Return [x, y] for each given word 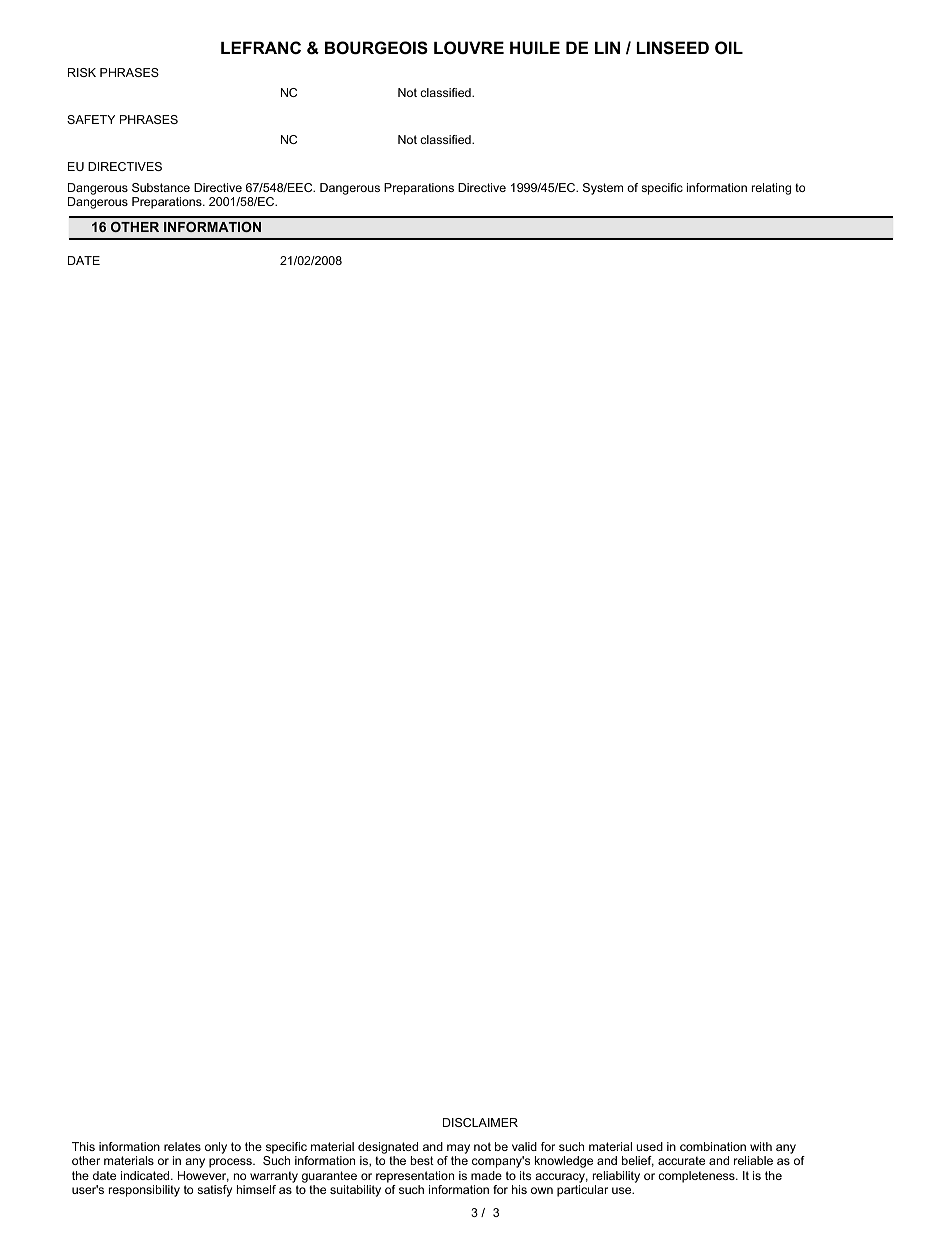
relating [771, 189]
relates [182, 1146]
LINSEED [673, 48]
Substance [161, 187]
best [422, 1160]
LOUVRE [469, 47]
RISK [82, 72]
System [603, 189]
